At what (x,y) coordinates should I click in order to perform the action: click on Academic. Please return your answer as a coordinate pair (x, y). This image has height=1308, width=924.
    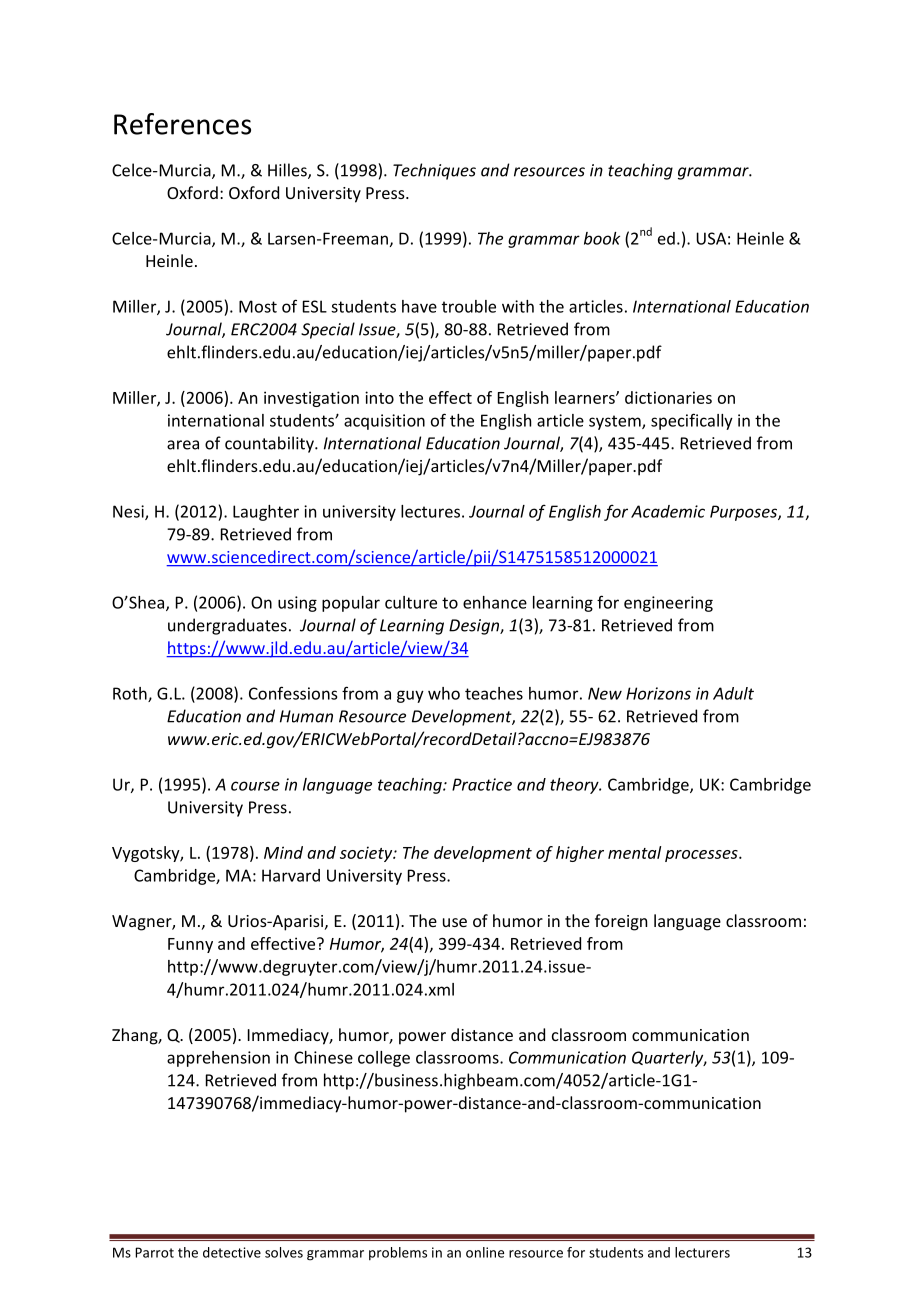
    Looking at the image, I should click on (668, 511).
